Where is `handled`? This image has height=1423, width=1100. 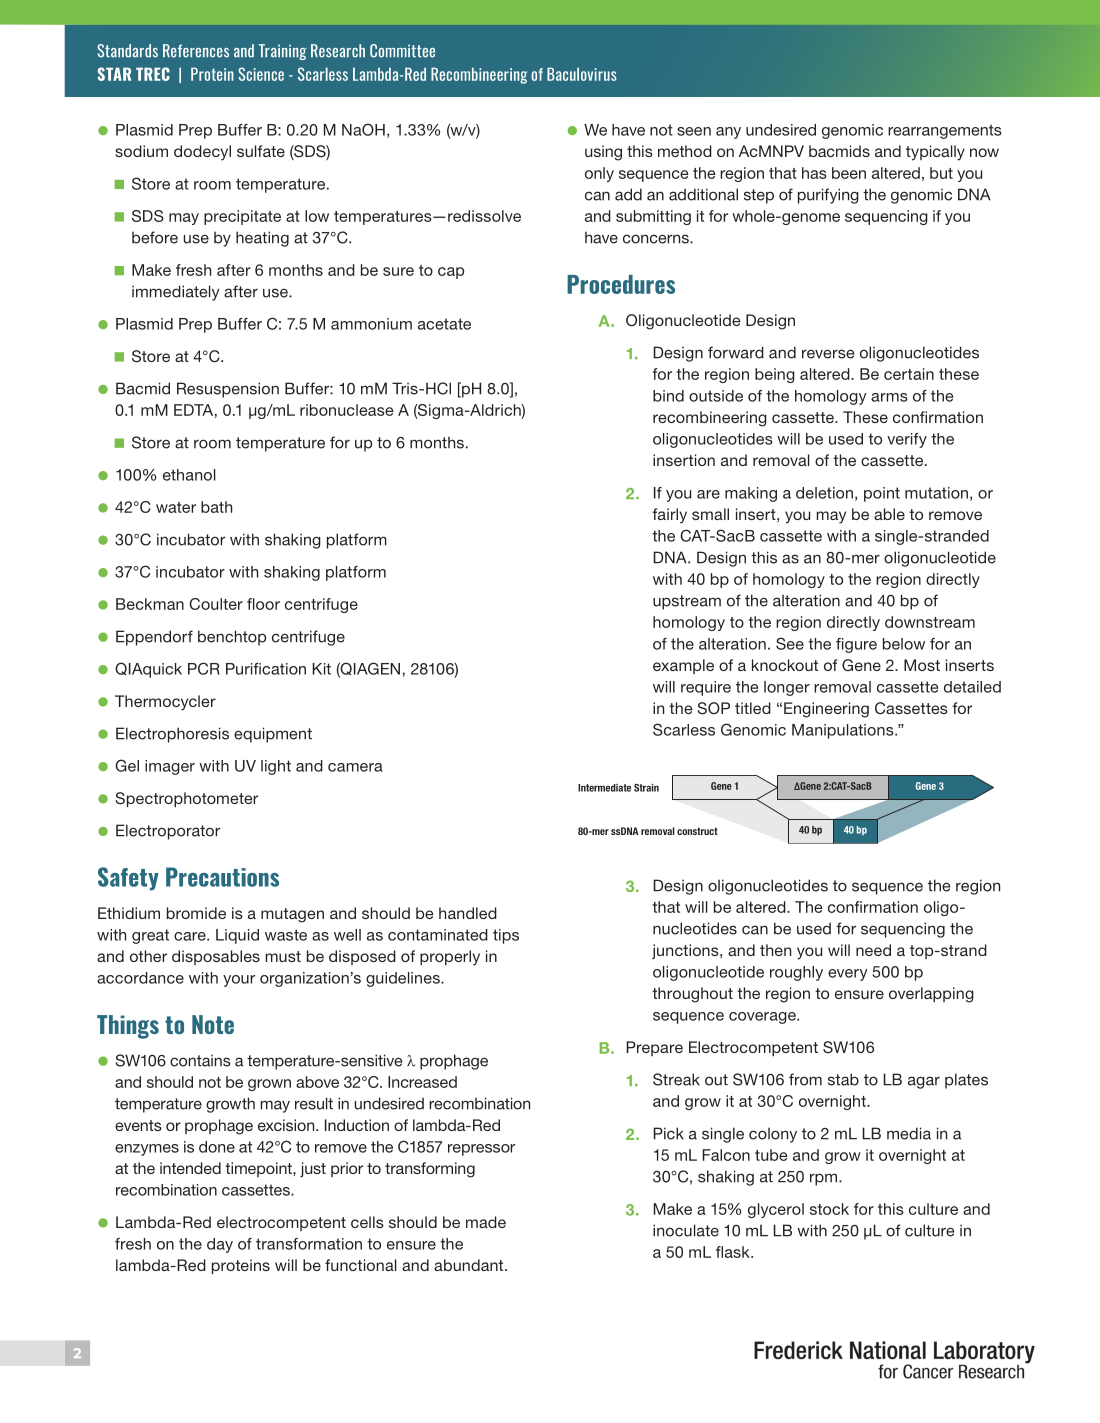 handled is located at coordinates (468, 913).
